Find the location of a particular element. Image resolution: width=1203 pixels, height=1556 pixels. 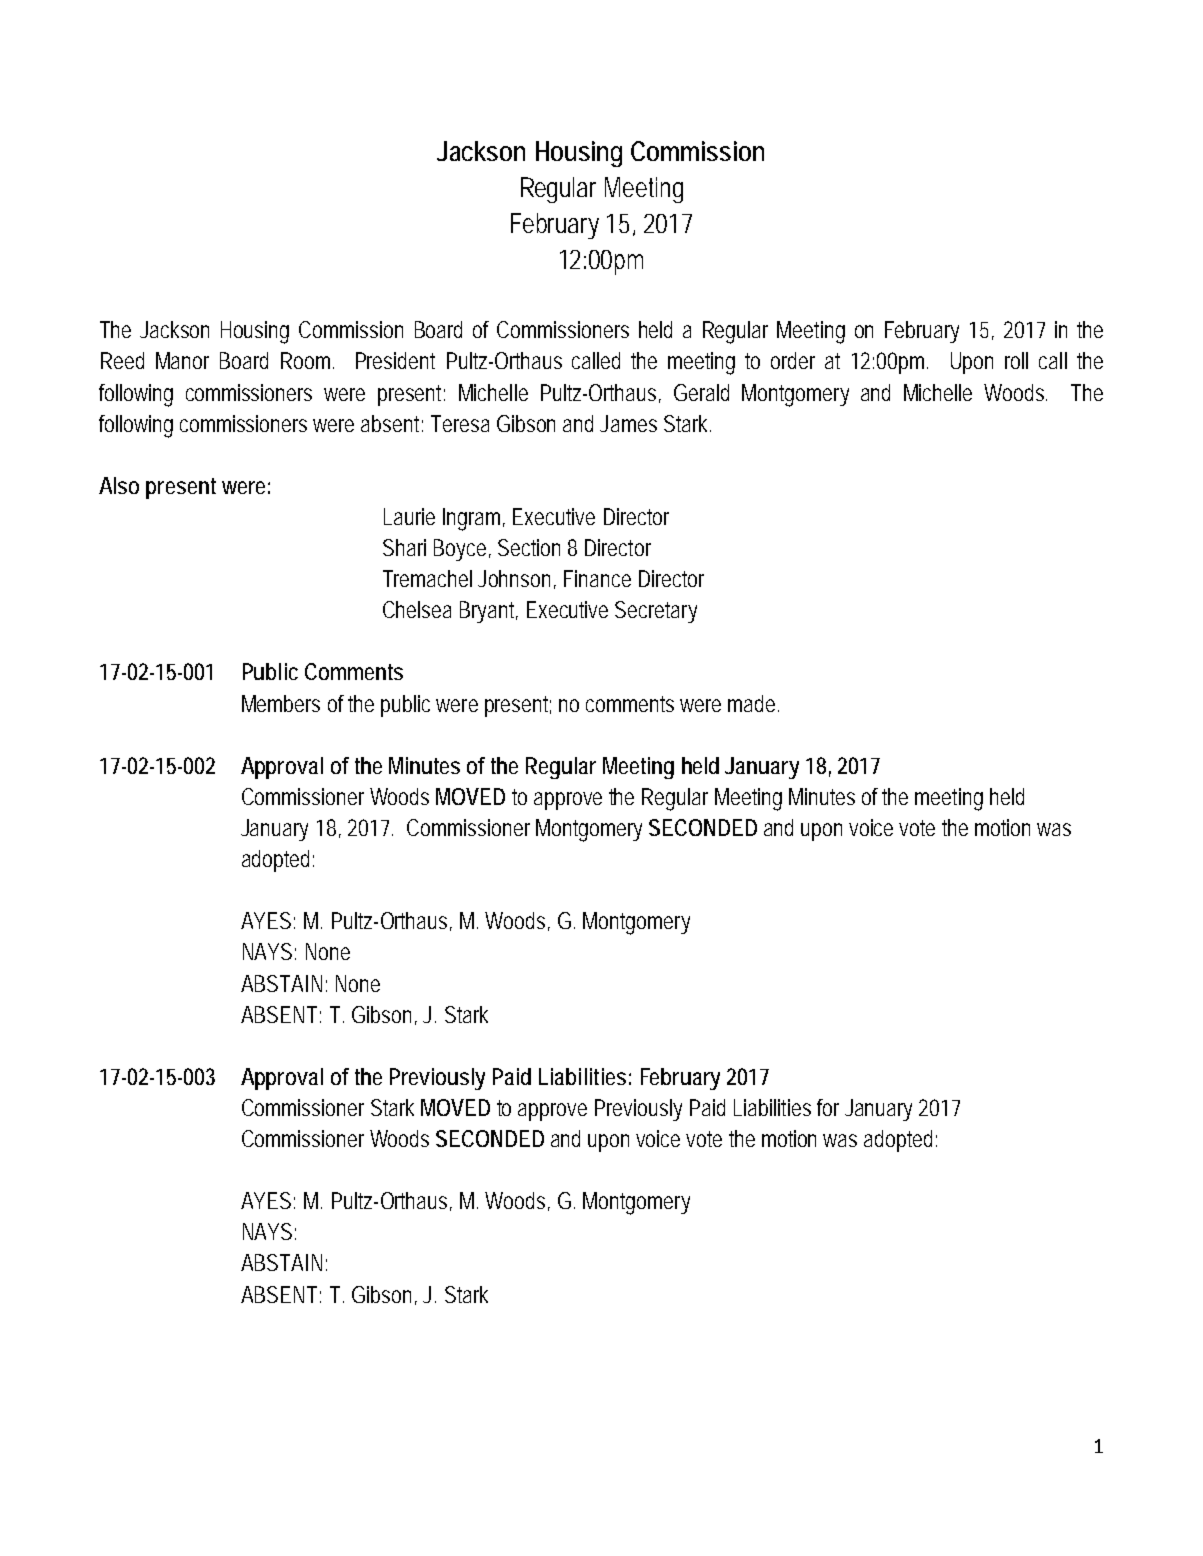

James is located at coordinates (628, 423).
